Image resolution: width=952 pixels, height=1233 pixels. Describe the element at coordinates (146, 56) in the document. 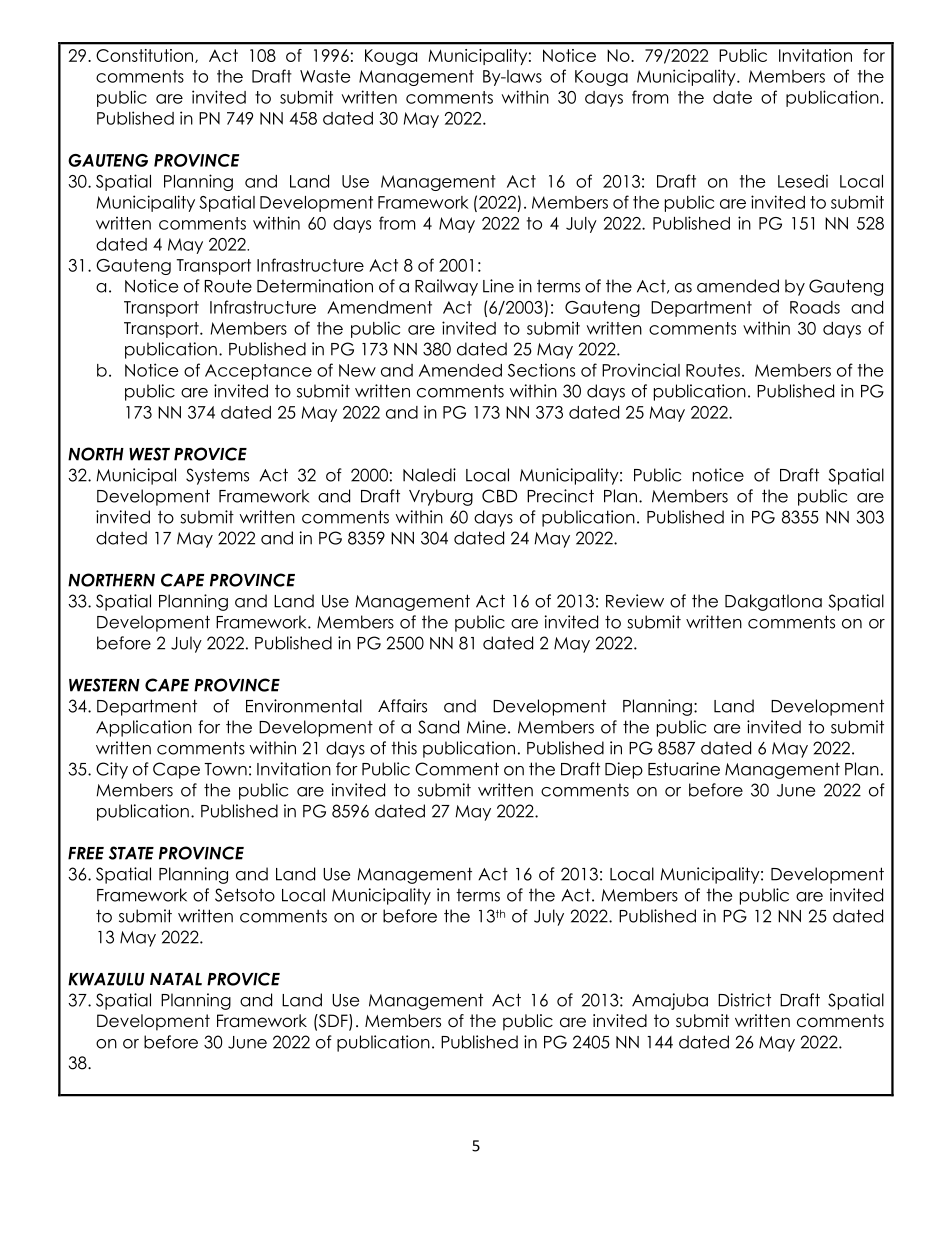

I see `Constitution` at that location.
